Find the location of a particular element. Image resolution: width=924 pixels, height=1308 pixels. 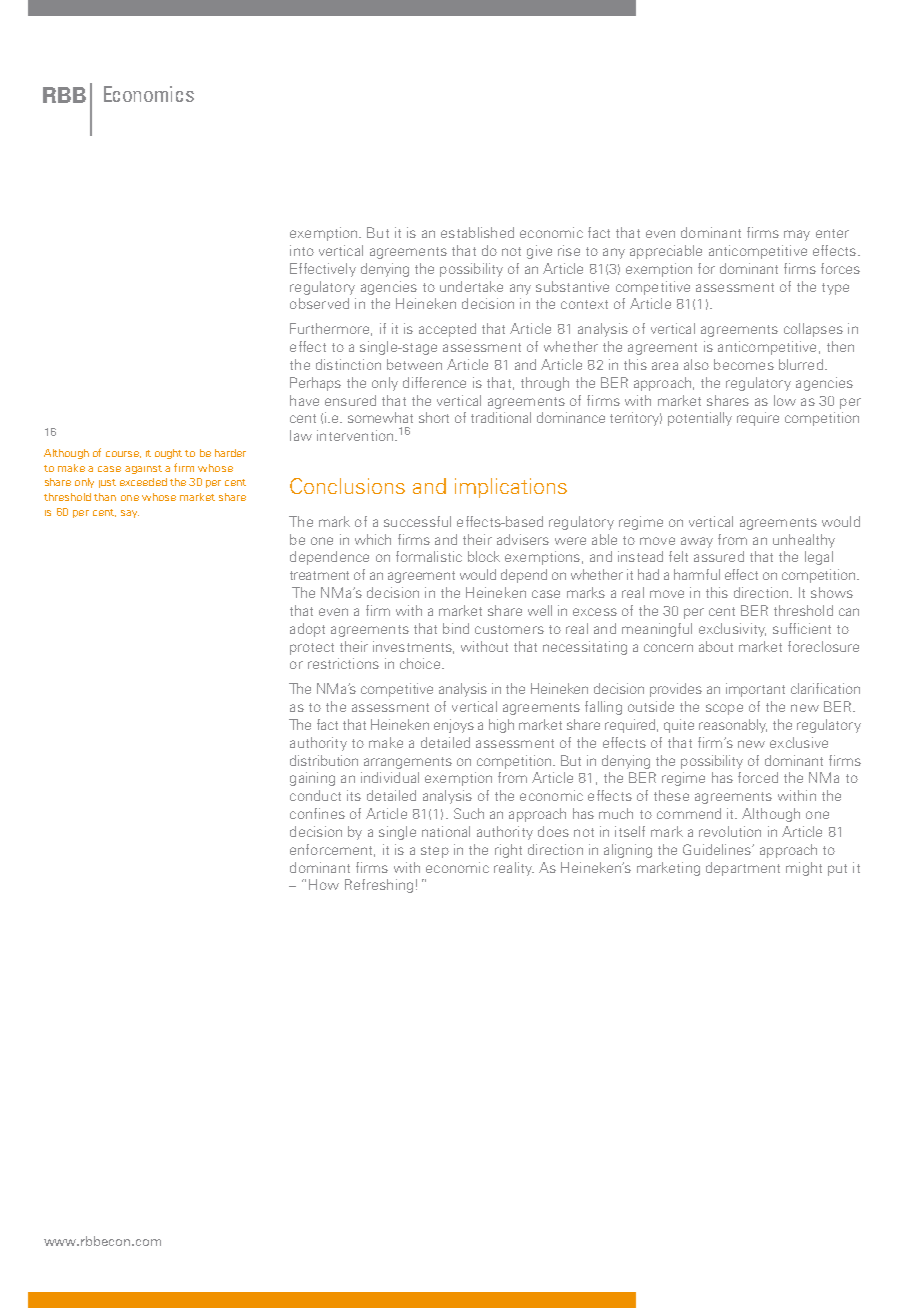

confines is located at coordinates (317, 813).
